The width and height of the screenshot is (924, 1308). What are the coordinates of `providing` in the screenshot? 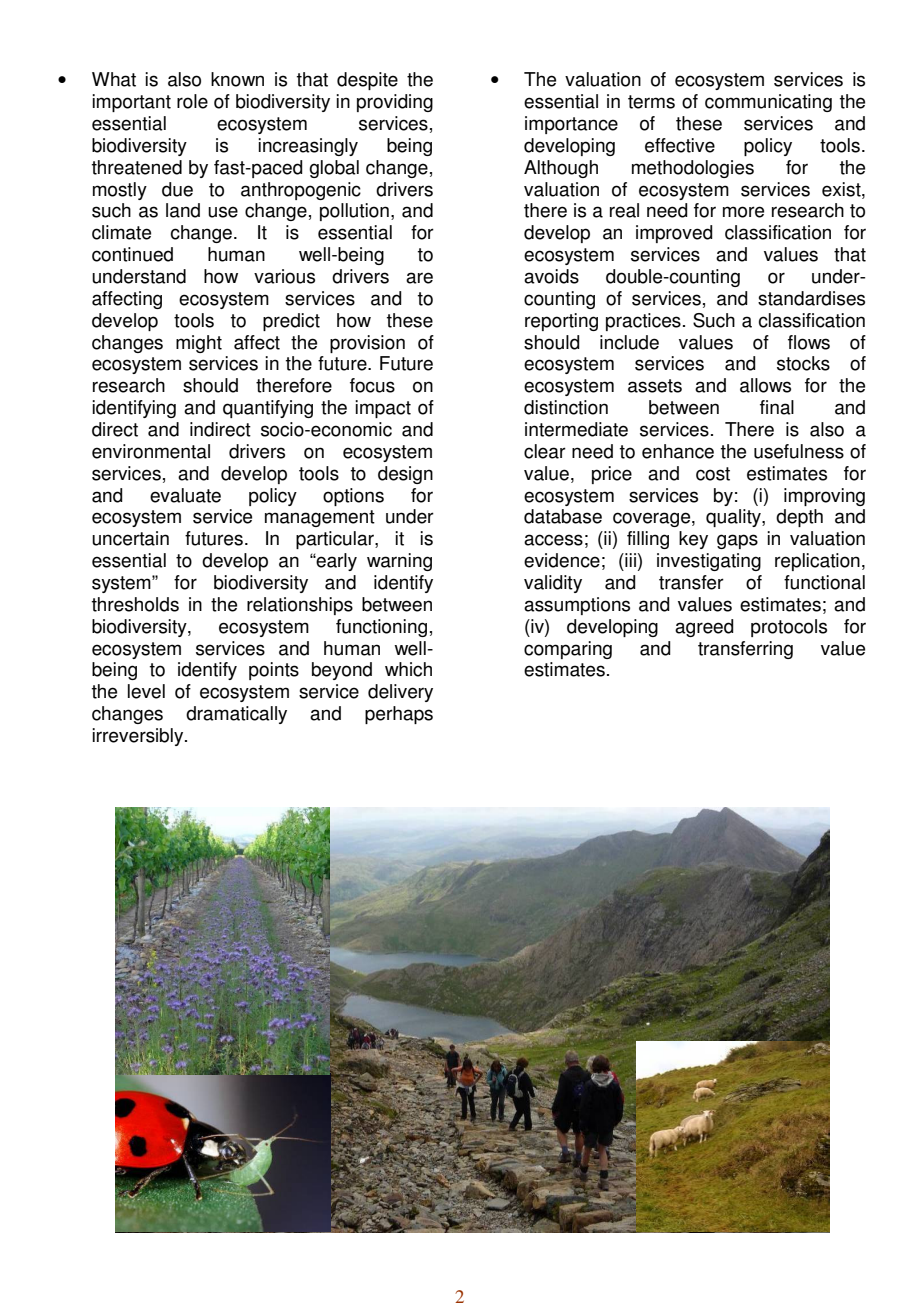 It's located at (395, 103).
